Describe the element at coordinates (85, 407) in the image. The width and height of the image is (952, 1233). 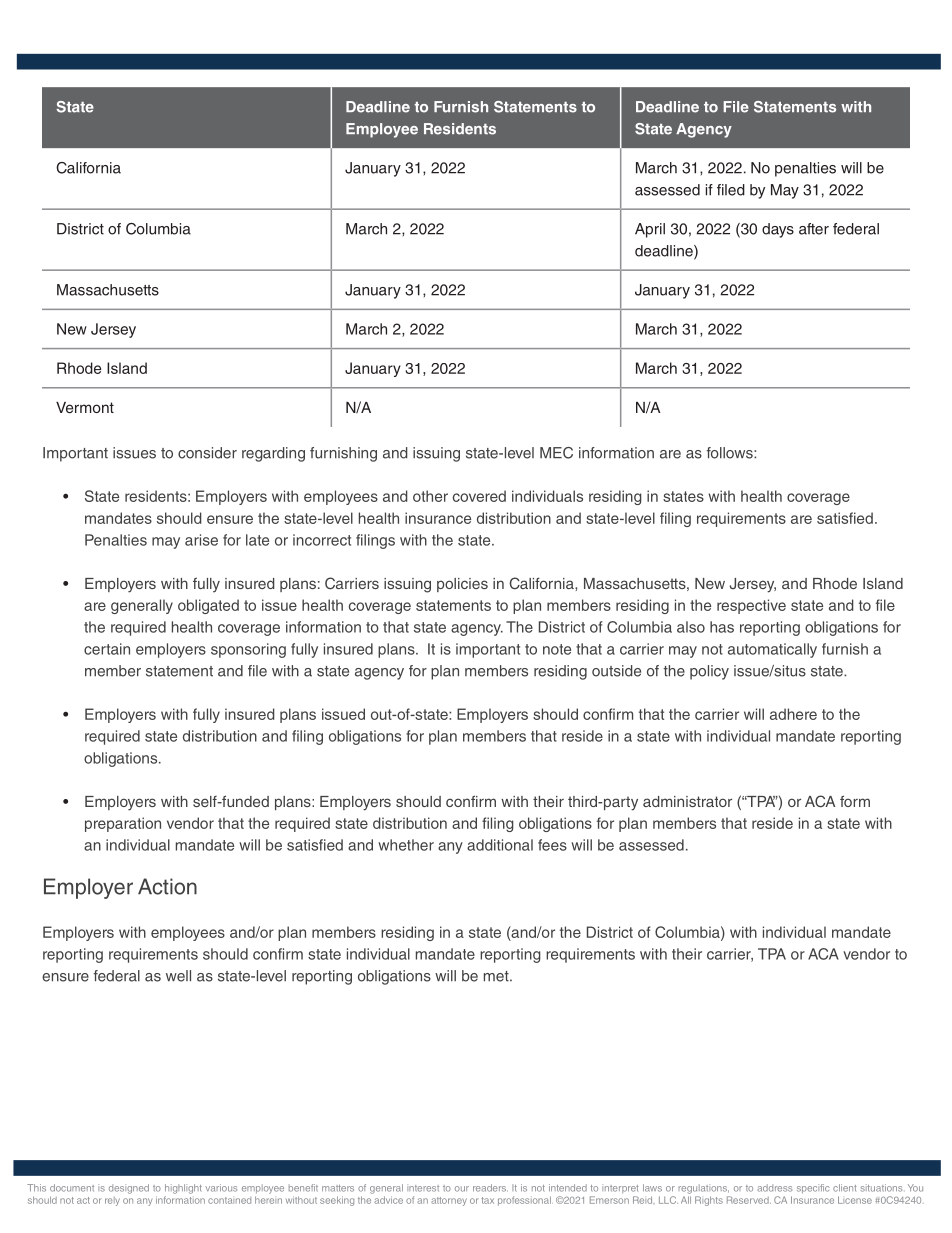
I see `Vermont` at that location.
